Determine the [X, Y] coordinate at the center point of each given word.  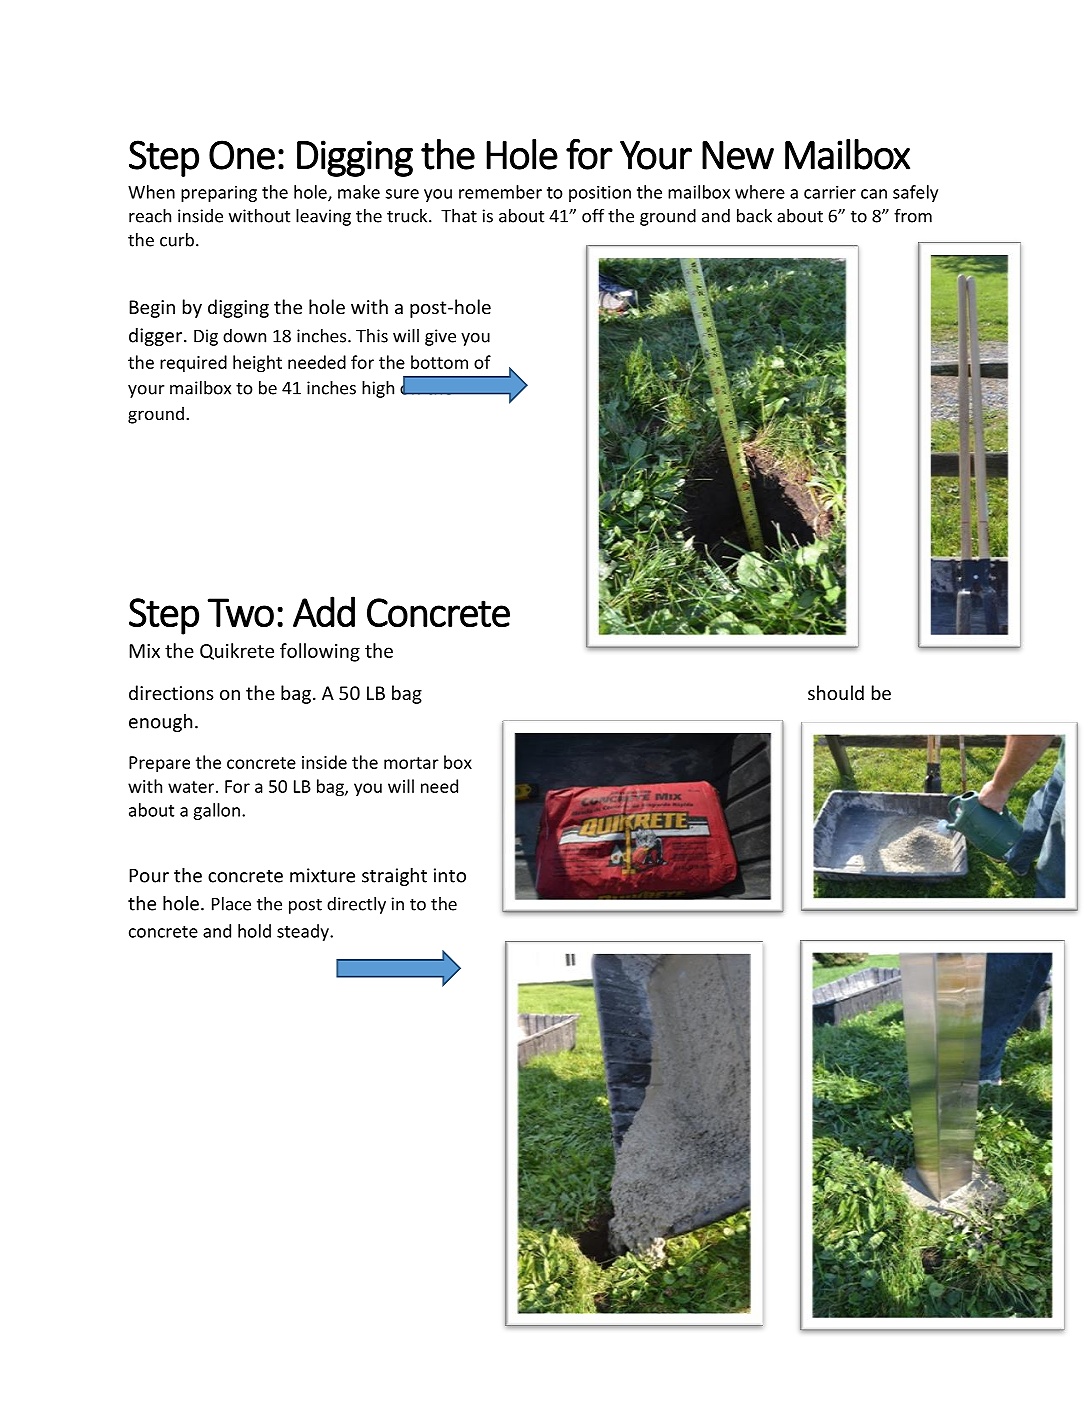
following [320, 652]
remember [500, 192]
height [257, 364]
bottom [439, 362]
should [836, 692]
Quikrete [237, 651]
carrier [830, 192]
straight [394, 876]
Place [231, 904]
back [754, 216]
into [450, 875]
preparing [219, 194]
